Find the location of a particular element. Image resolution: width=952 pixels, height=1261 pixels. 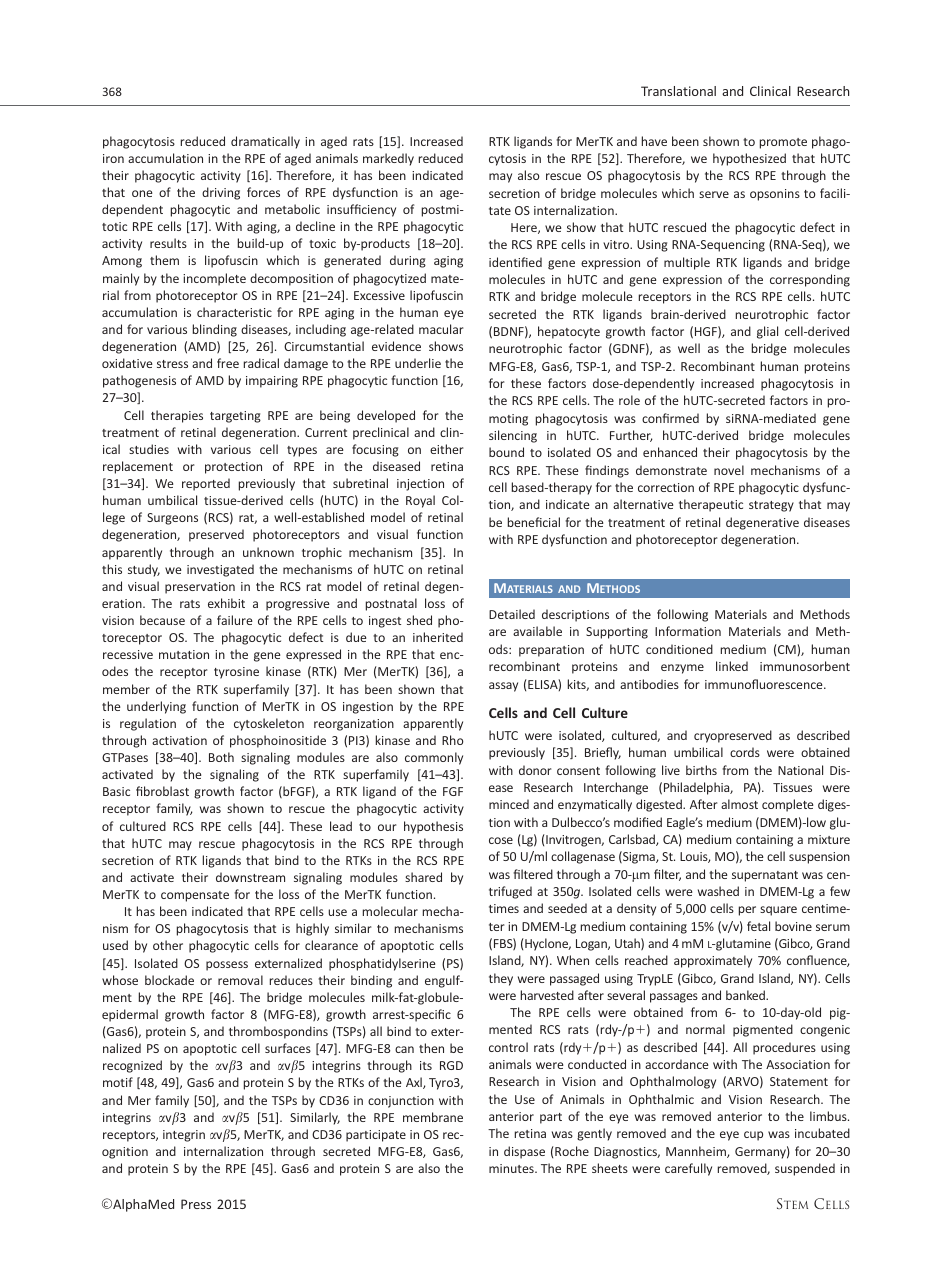

silencing is located at coordinates (513, 436).
